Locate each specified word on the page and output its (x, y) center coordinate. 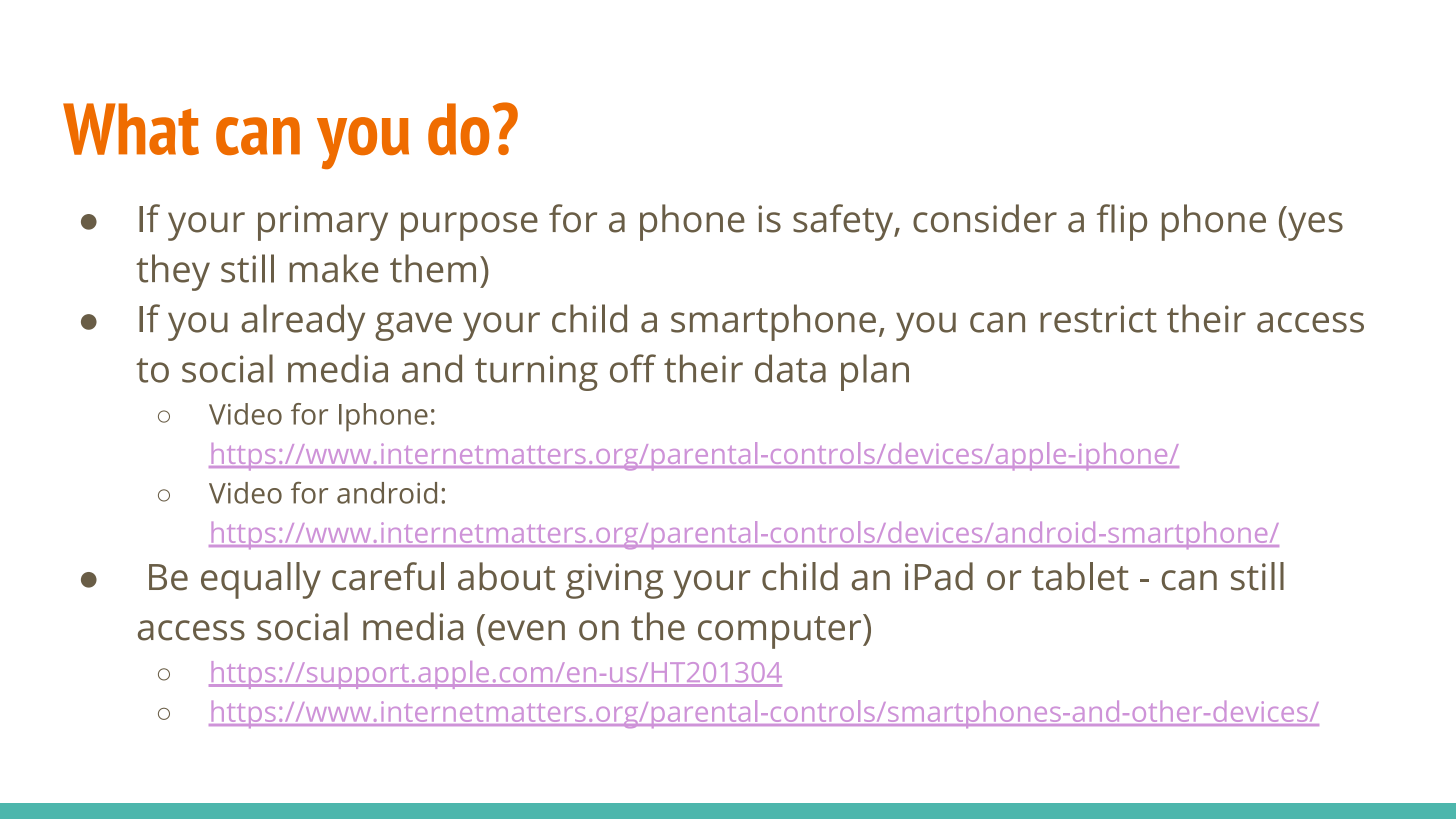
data (790, 368)
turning (536, 373)
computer (781, 631)
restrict (1098, 319)
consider (985, 218)
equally (261, 580)
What (131, 129)
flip (1122, 222)
